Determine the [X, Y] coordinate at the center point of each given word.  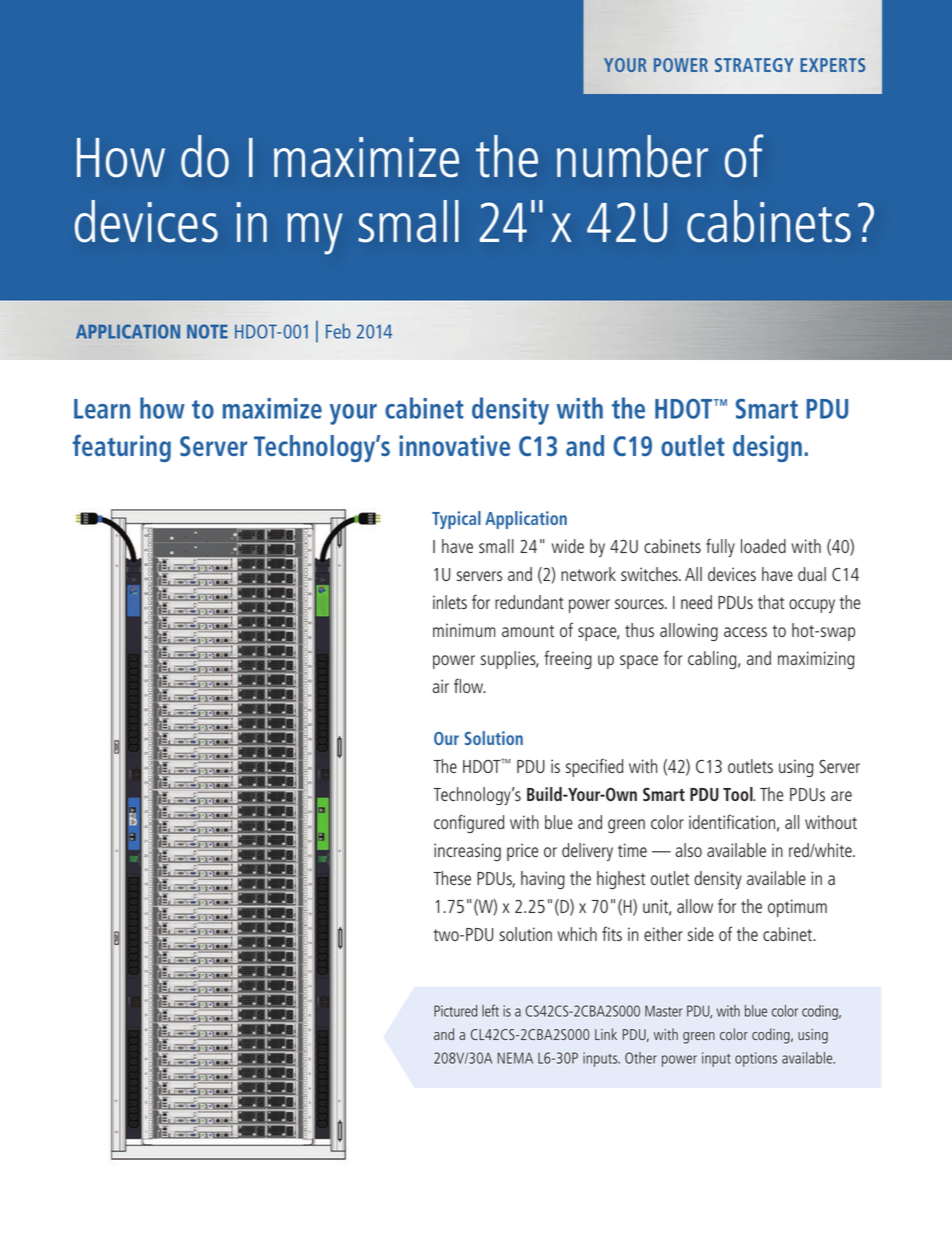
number [632, 156]
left [490, 1010]
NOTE [207, 331]
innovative [454, 445]
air [440, 686]
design [767, 448]
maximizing [816, 660]
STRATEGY [754, 65]
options [756, 1059]
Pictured [455, 1011]
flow [469, 685]
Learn [102, 409]
